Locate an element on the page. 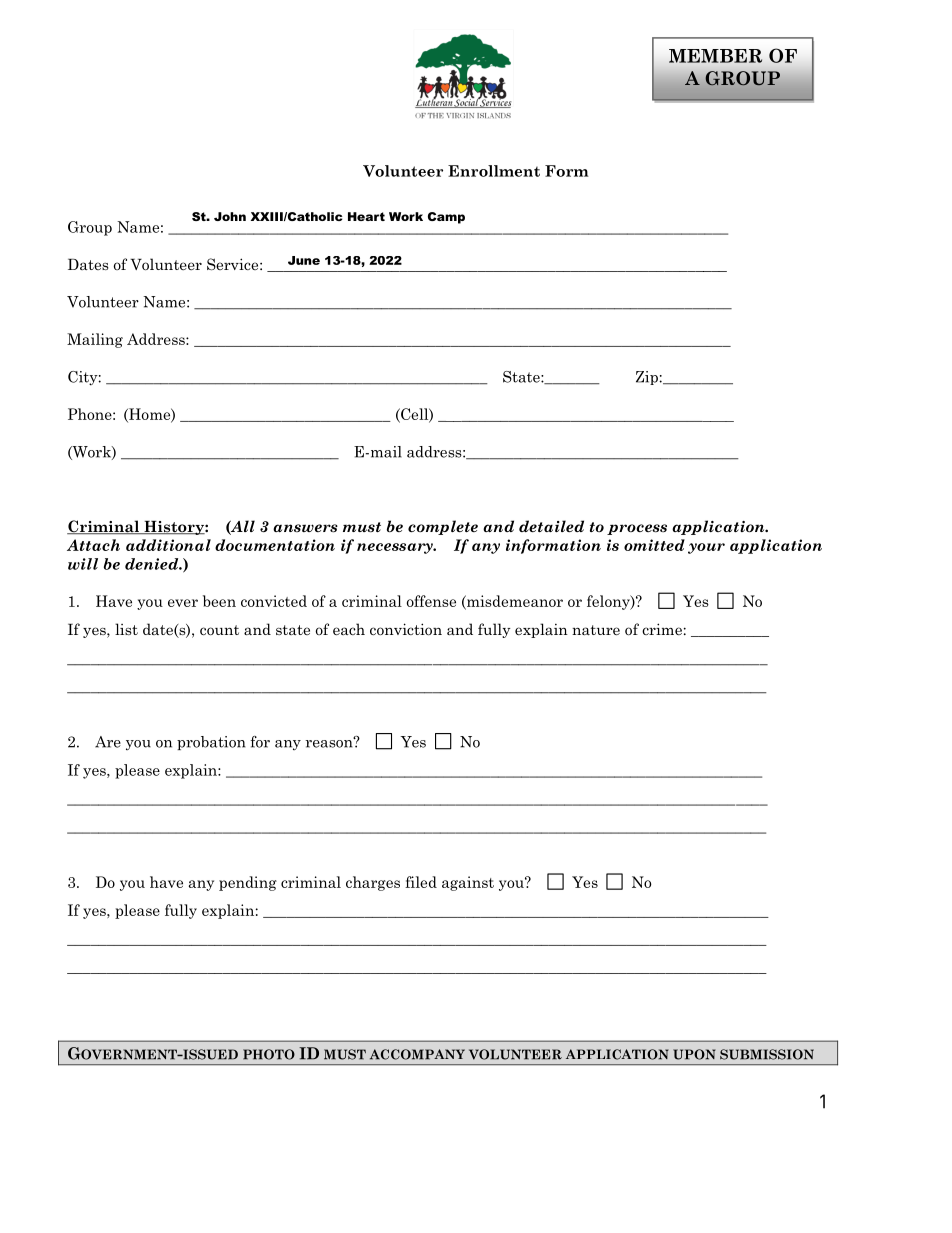  crime is located at coordinates (662, 629).
